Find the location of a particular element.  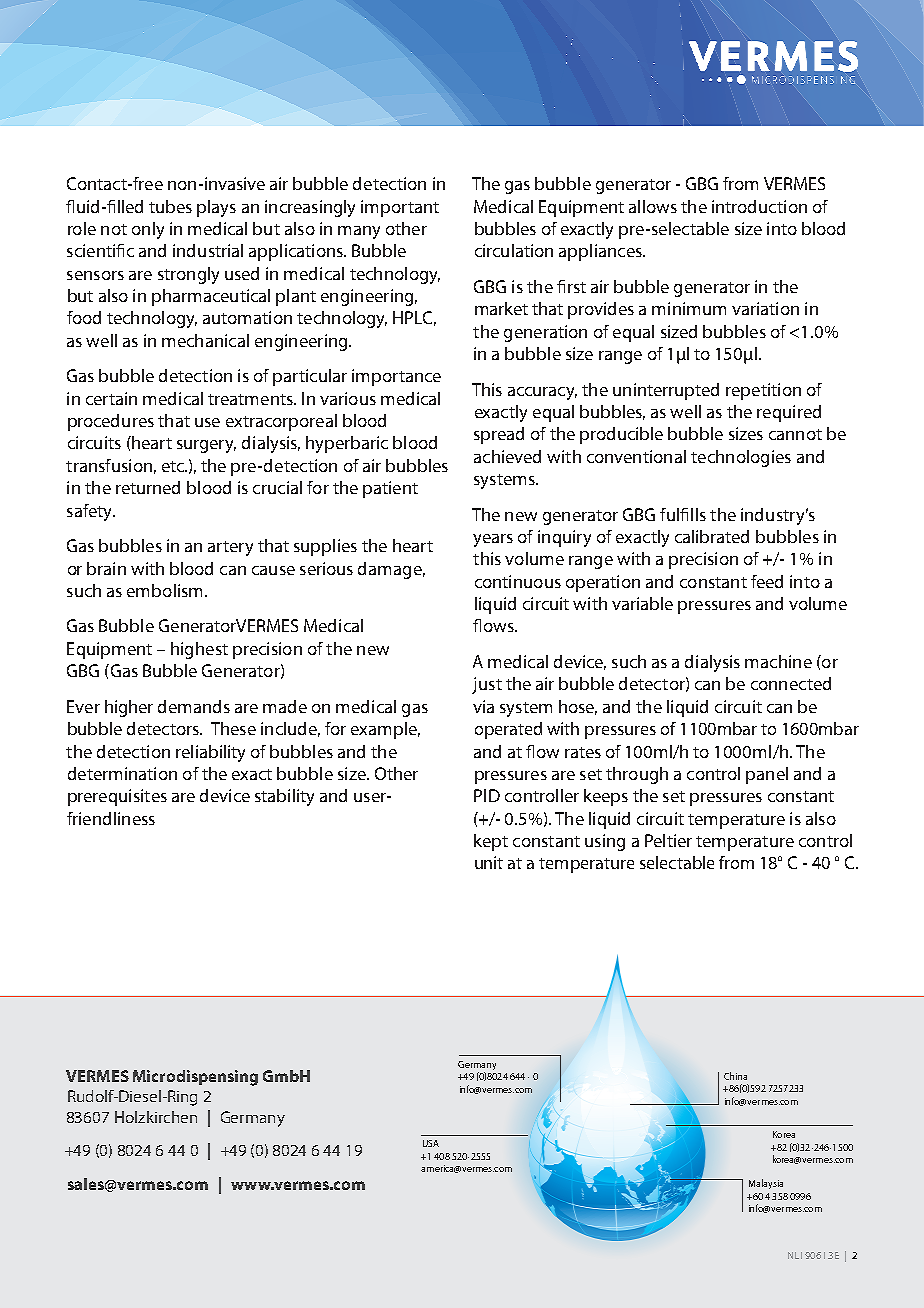

unit is located at coordinates (489, 862).
